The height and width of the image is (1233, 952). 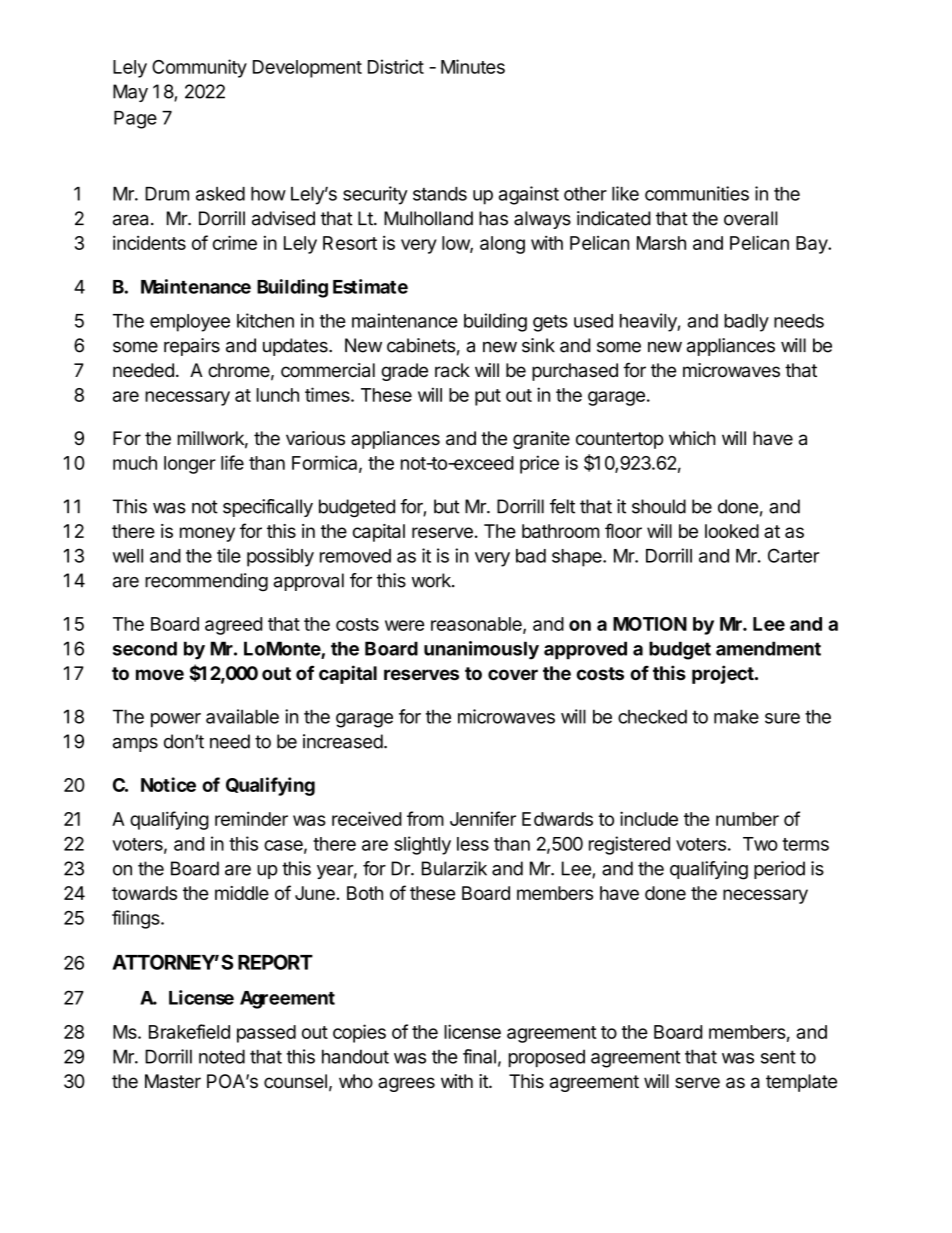 I want to click on put, so click(x=488, y=397).
